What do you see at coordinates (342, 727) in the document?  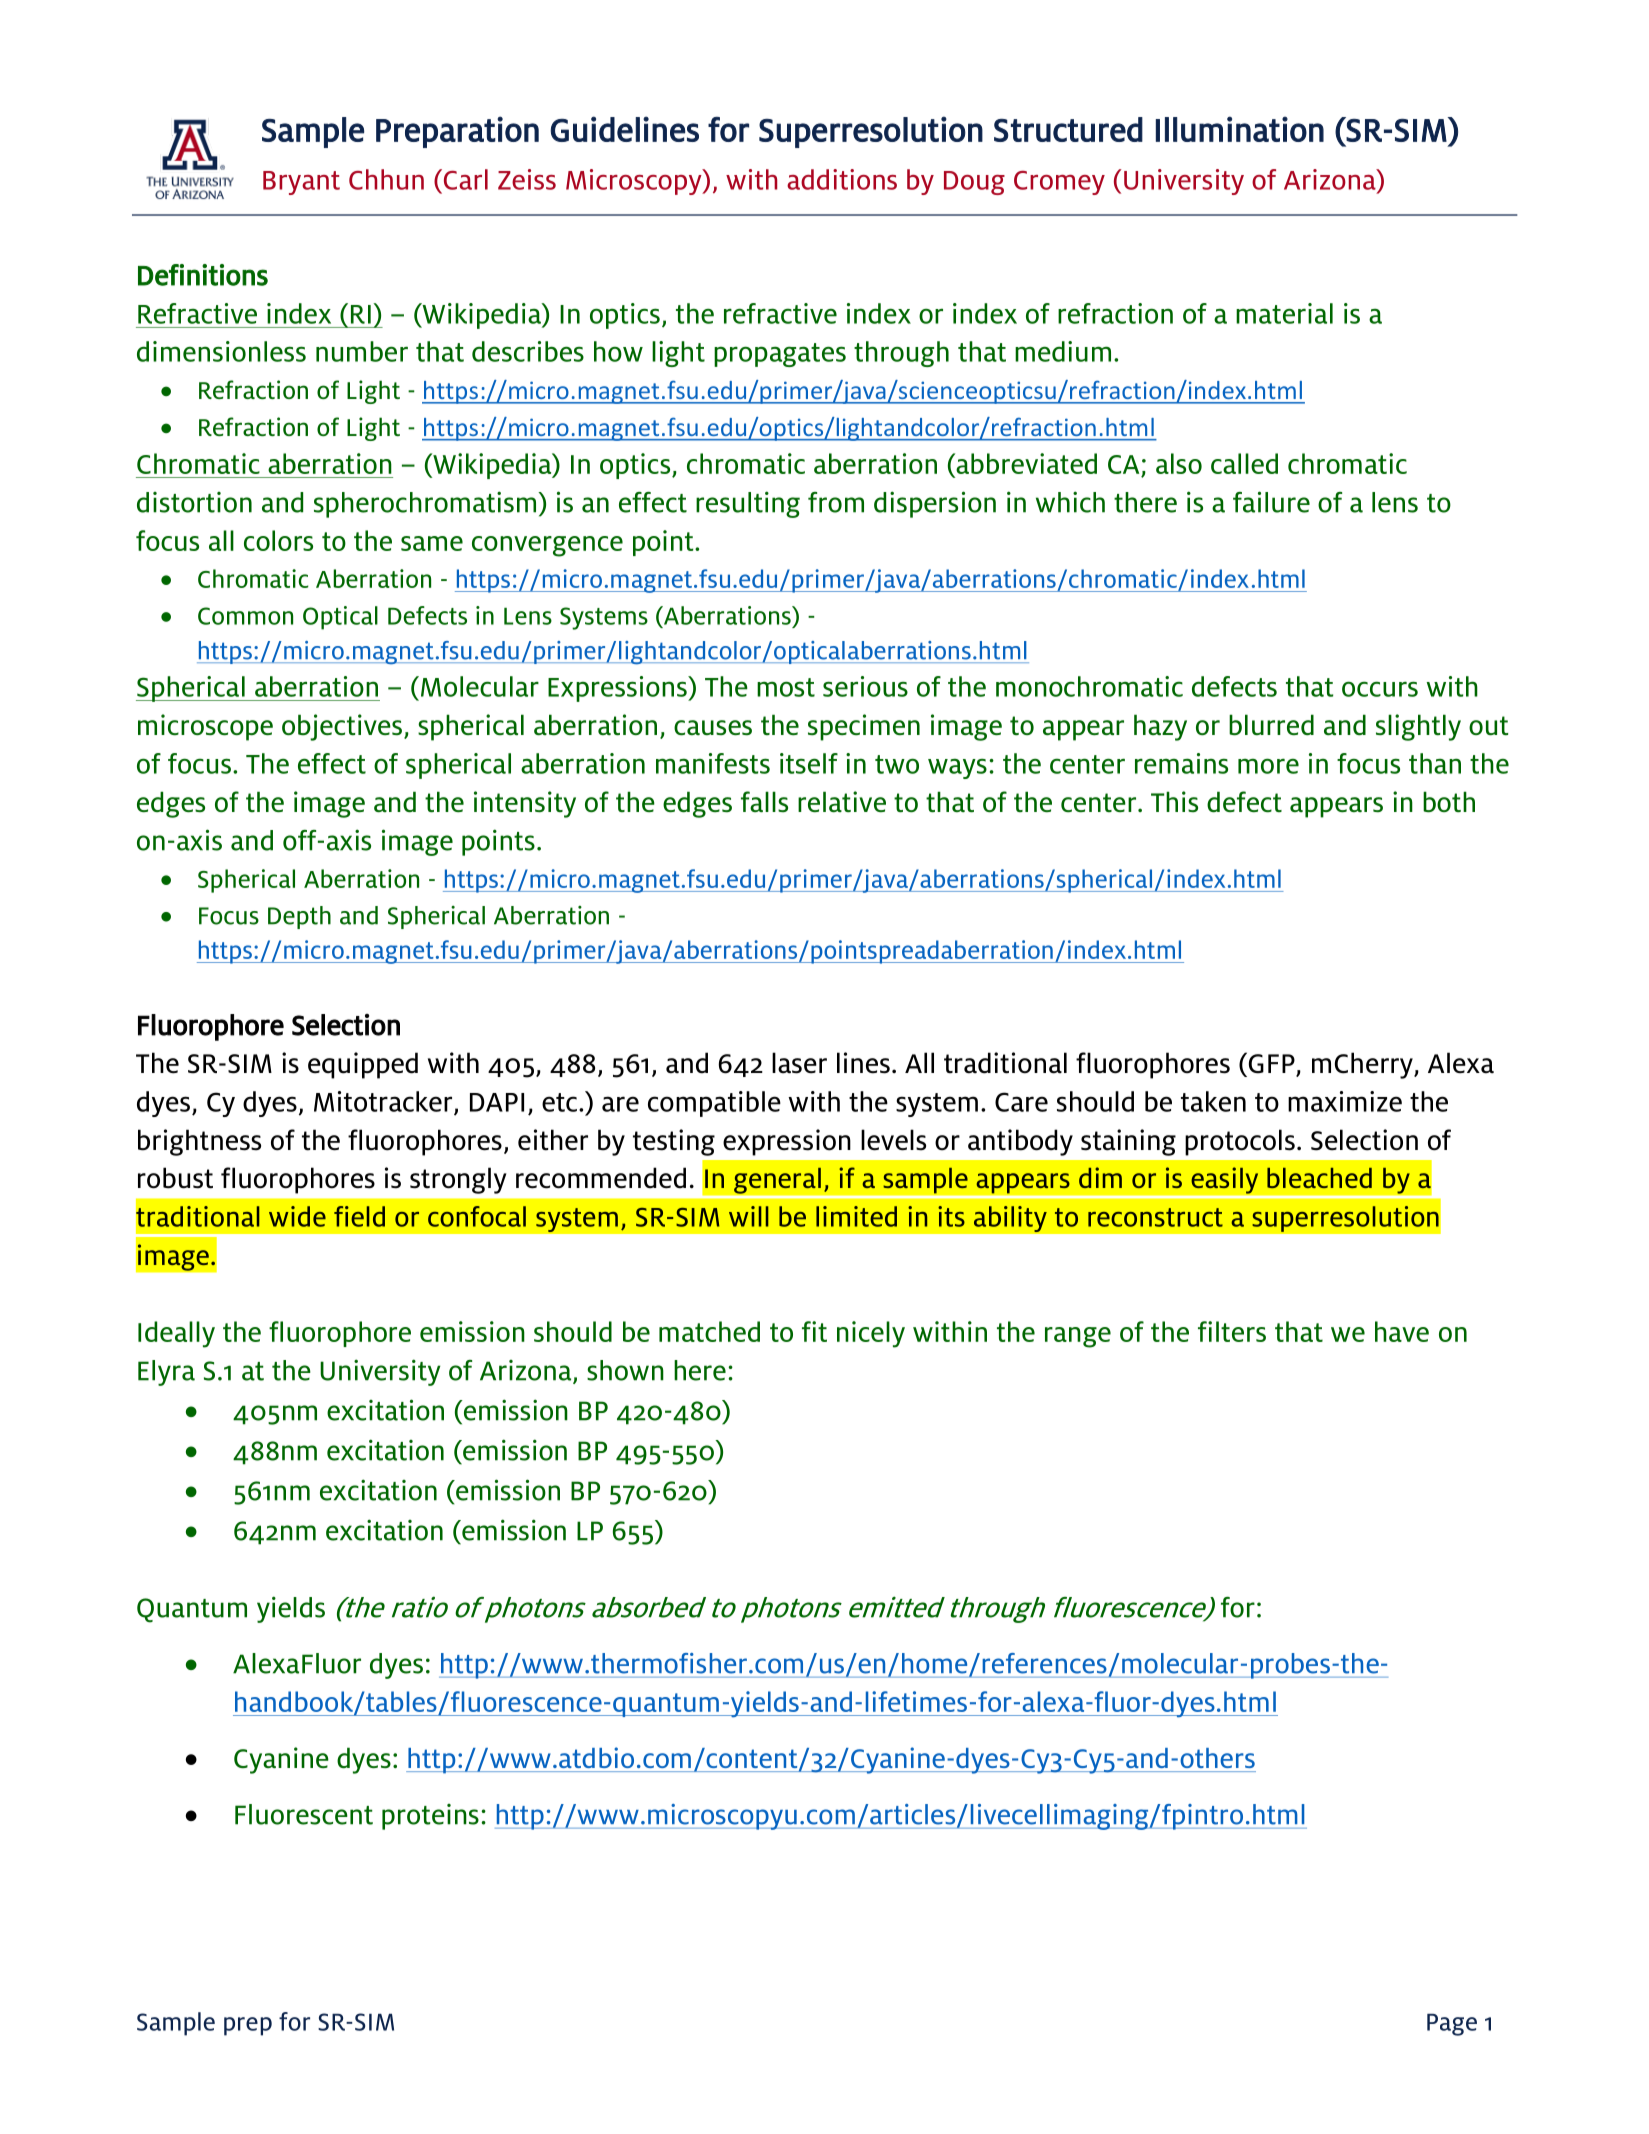 I see `objectives` at bounding box center [342, 727].
